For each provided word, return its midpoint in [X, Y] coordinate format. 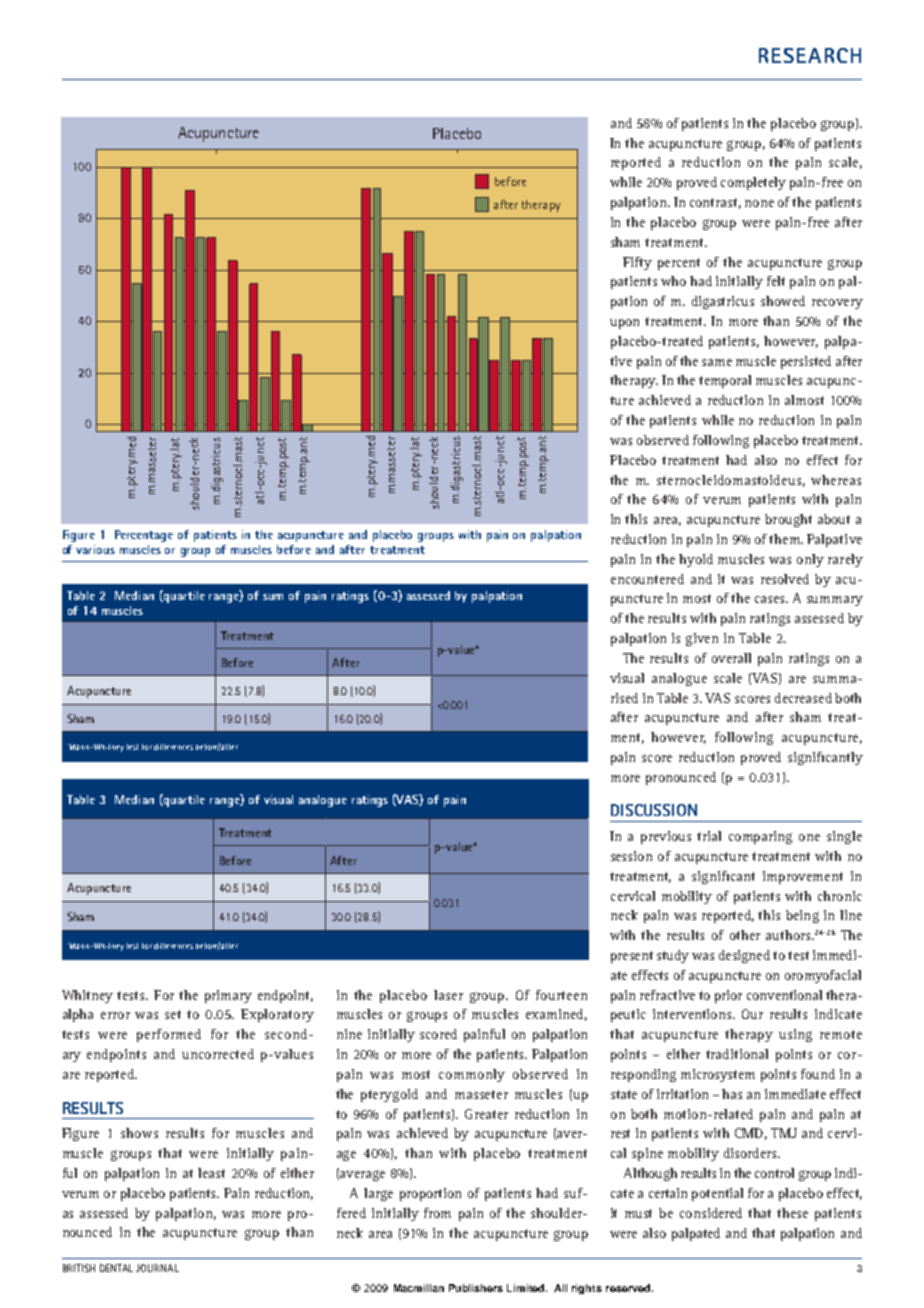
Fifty [637, 263]
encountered [647, 579]
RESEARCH [810, 55]
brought [788, 520]
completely [753, 183]
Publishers [476, 1288]
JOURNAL [157, 1268]
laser [448, 995]
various [95, 549]
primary [228, 996]
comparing [760, 837]
